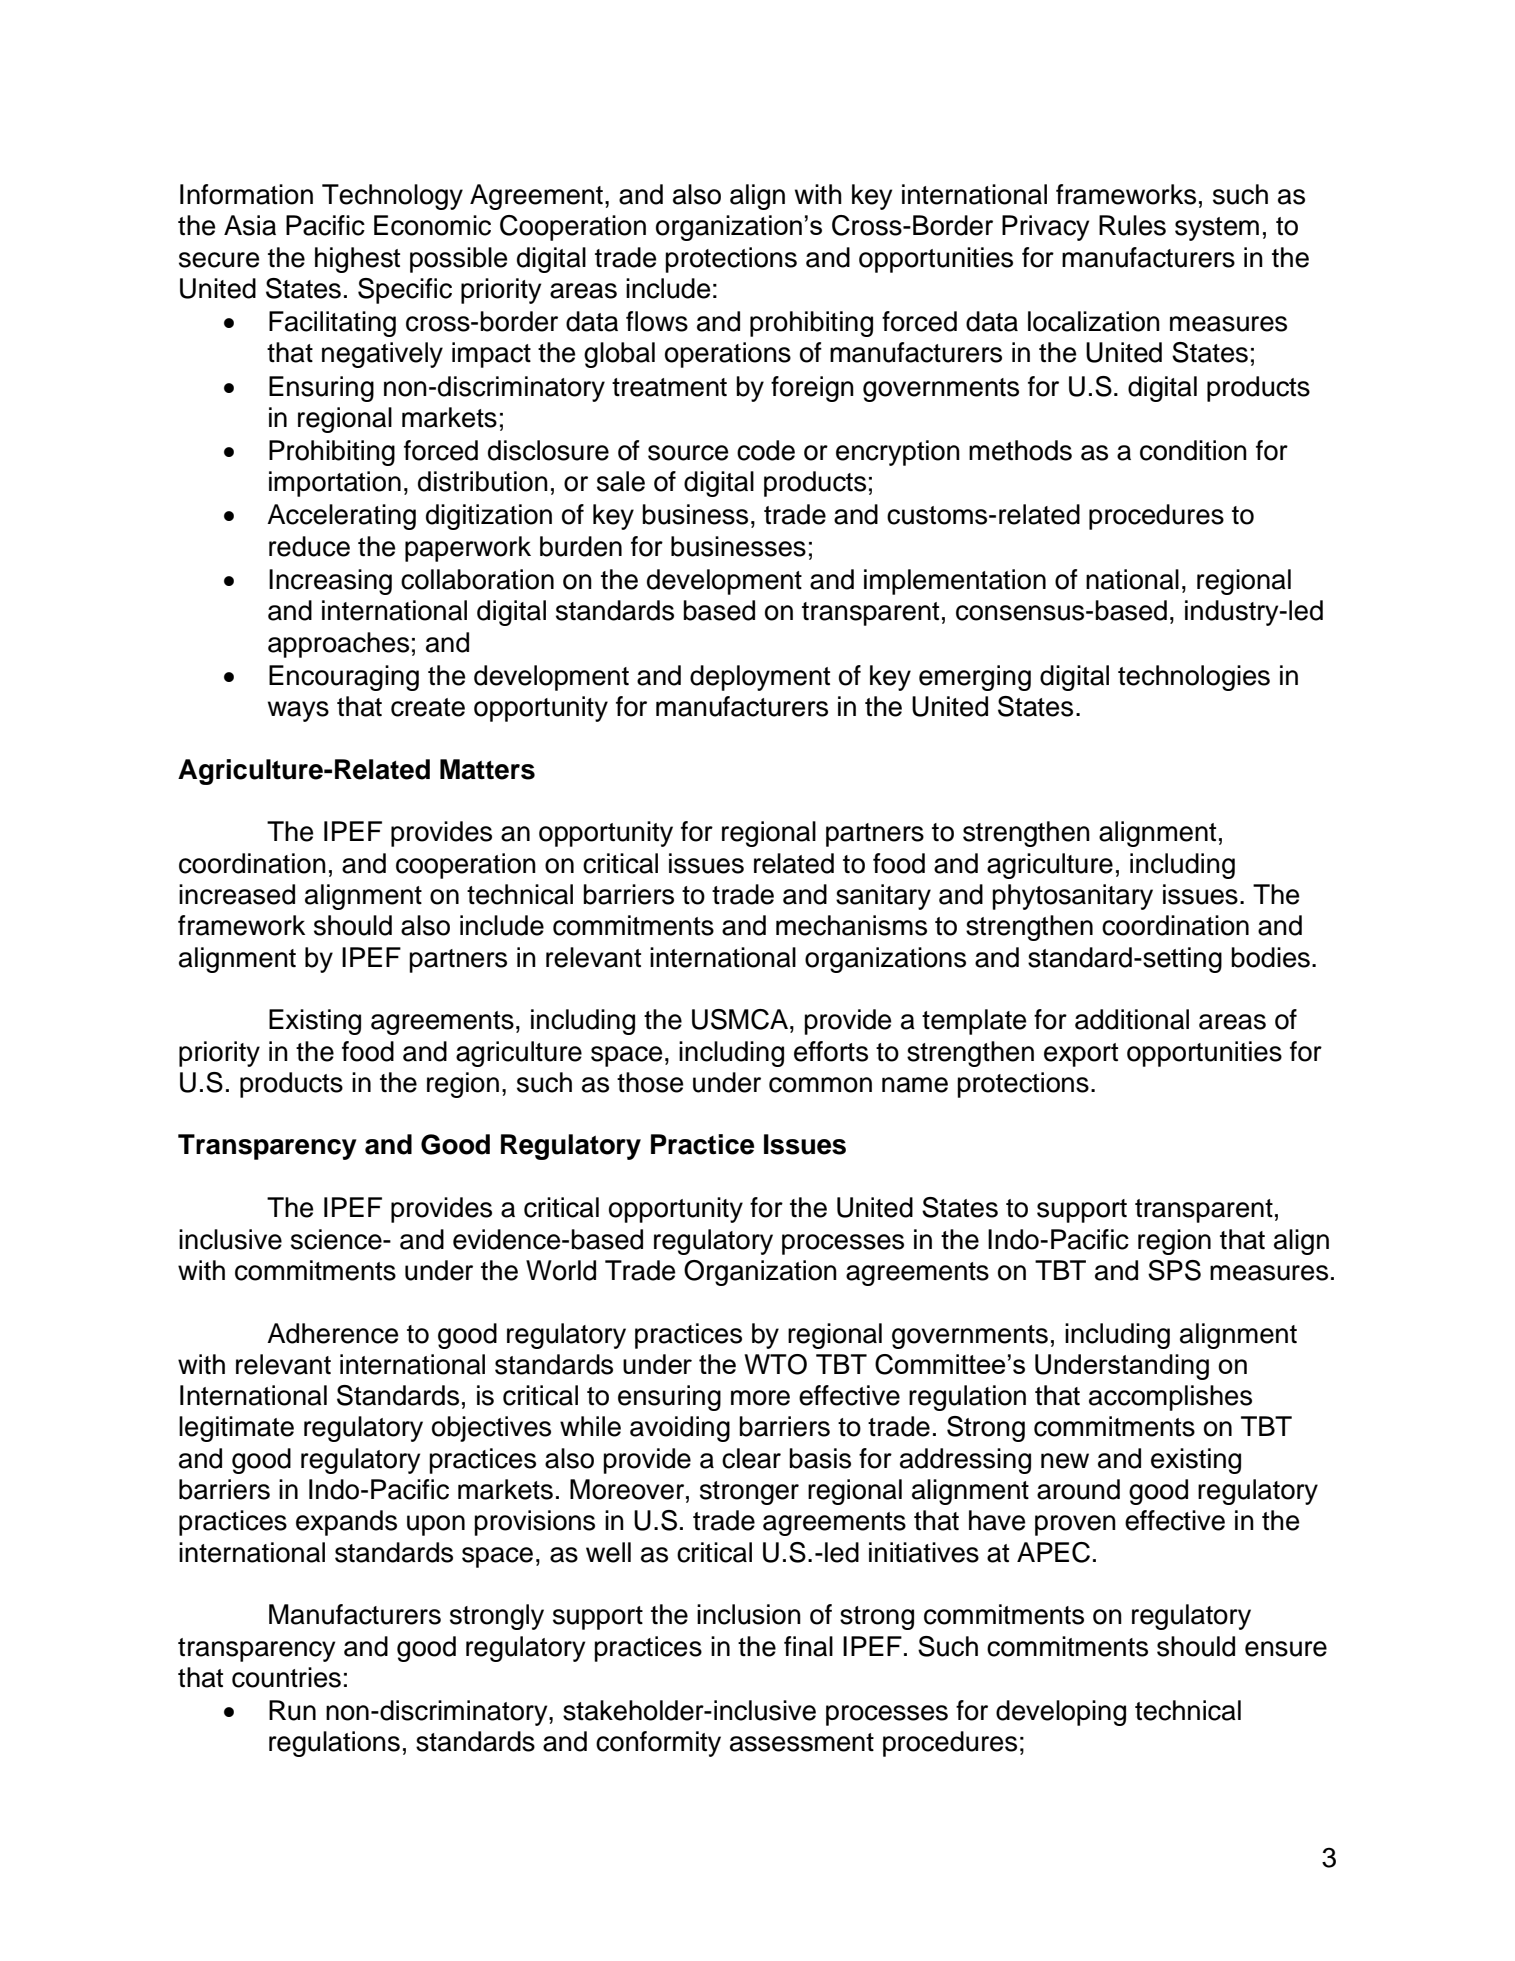 The height and width of the screenshot is (1961, 1515). Describe the element at coordinates (1132, 225) in the screenshot. I see `Rules` at that location.
